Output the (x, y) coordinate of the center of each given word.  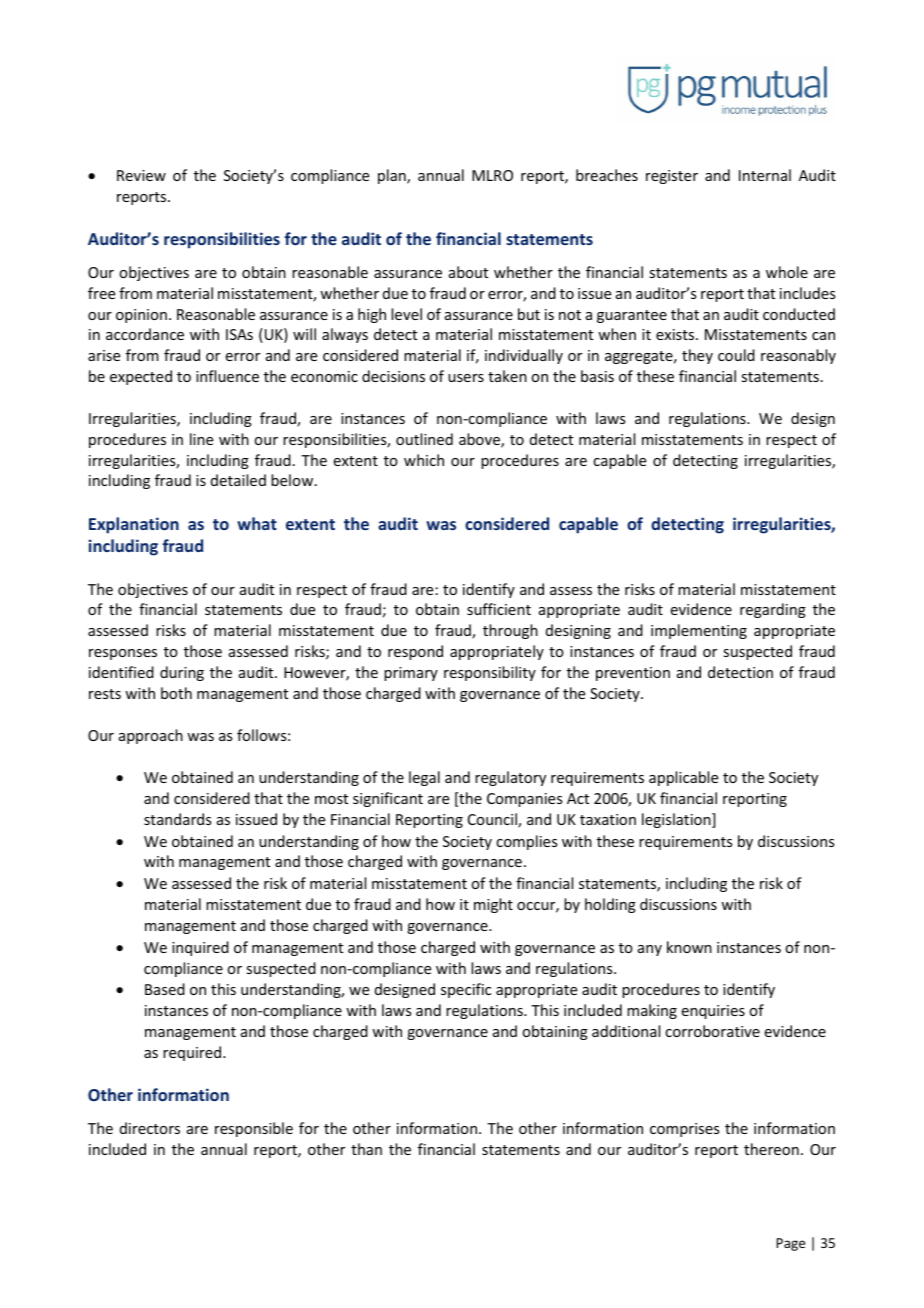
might (493, 905)
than (366, 1149)
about (468, 272)
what (257, 523)
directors (150, 1128)
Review (141, 175)
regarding (773, 610)
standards (177, 819)
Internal (765, 175)
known (689, 947)
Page (790, 1244)
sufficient (499, 609)
